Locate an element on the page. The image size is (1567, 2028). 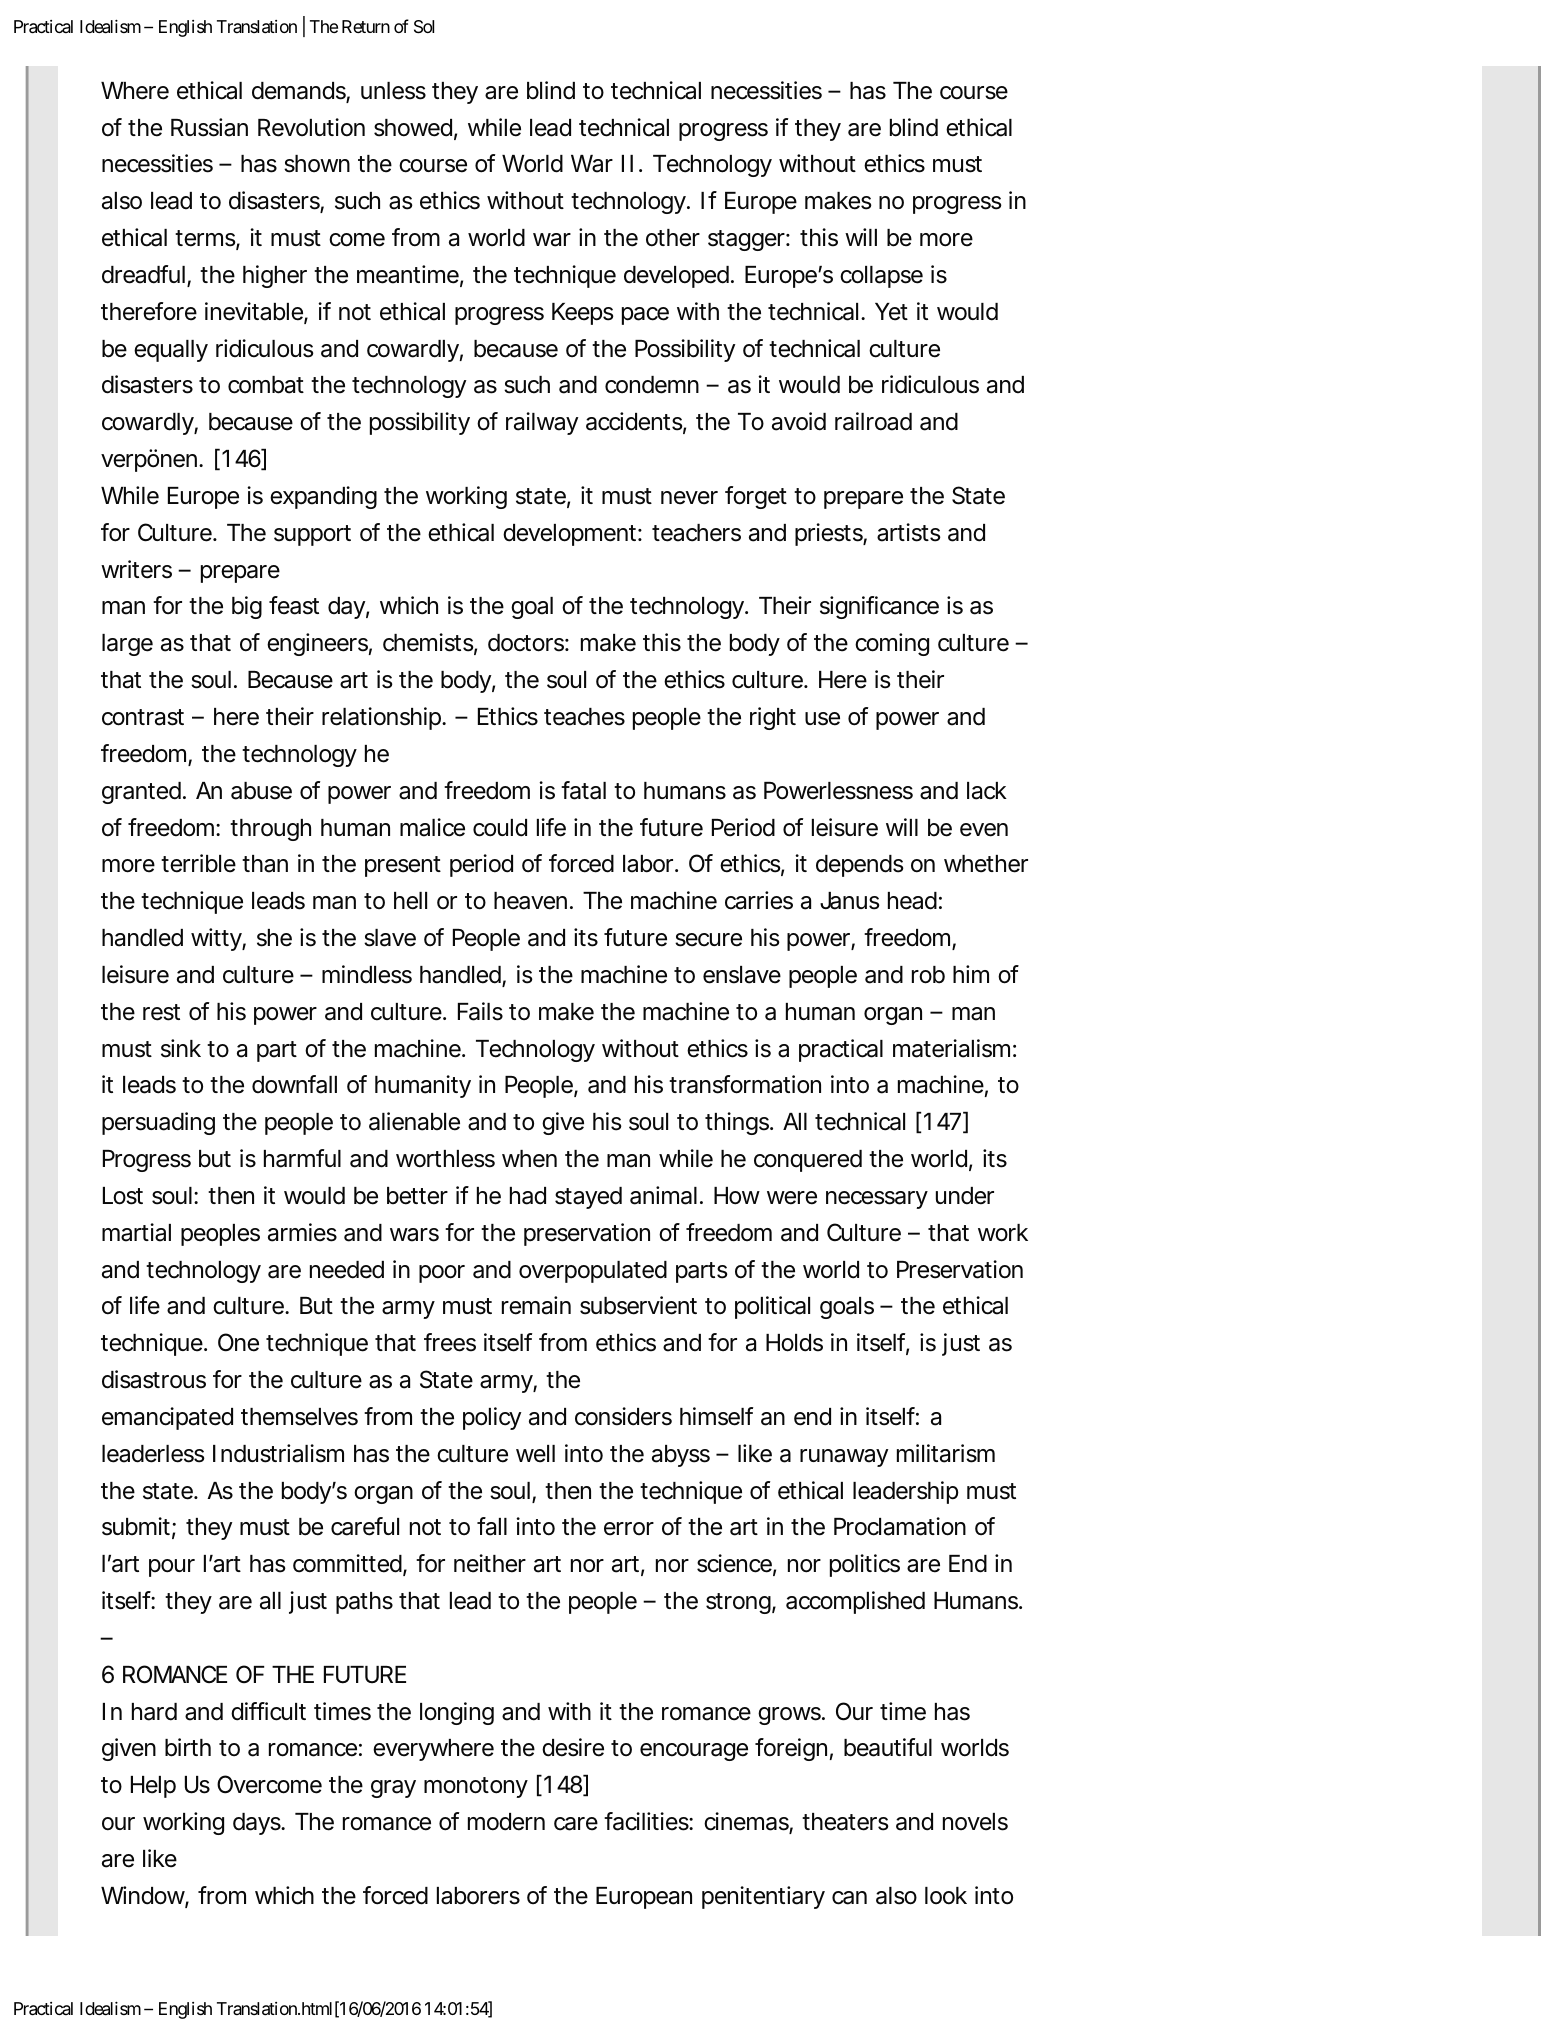
well is located at coordinates (535, 1454).
